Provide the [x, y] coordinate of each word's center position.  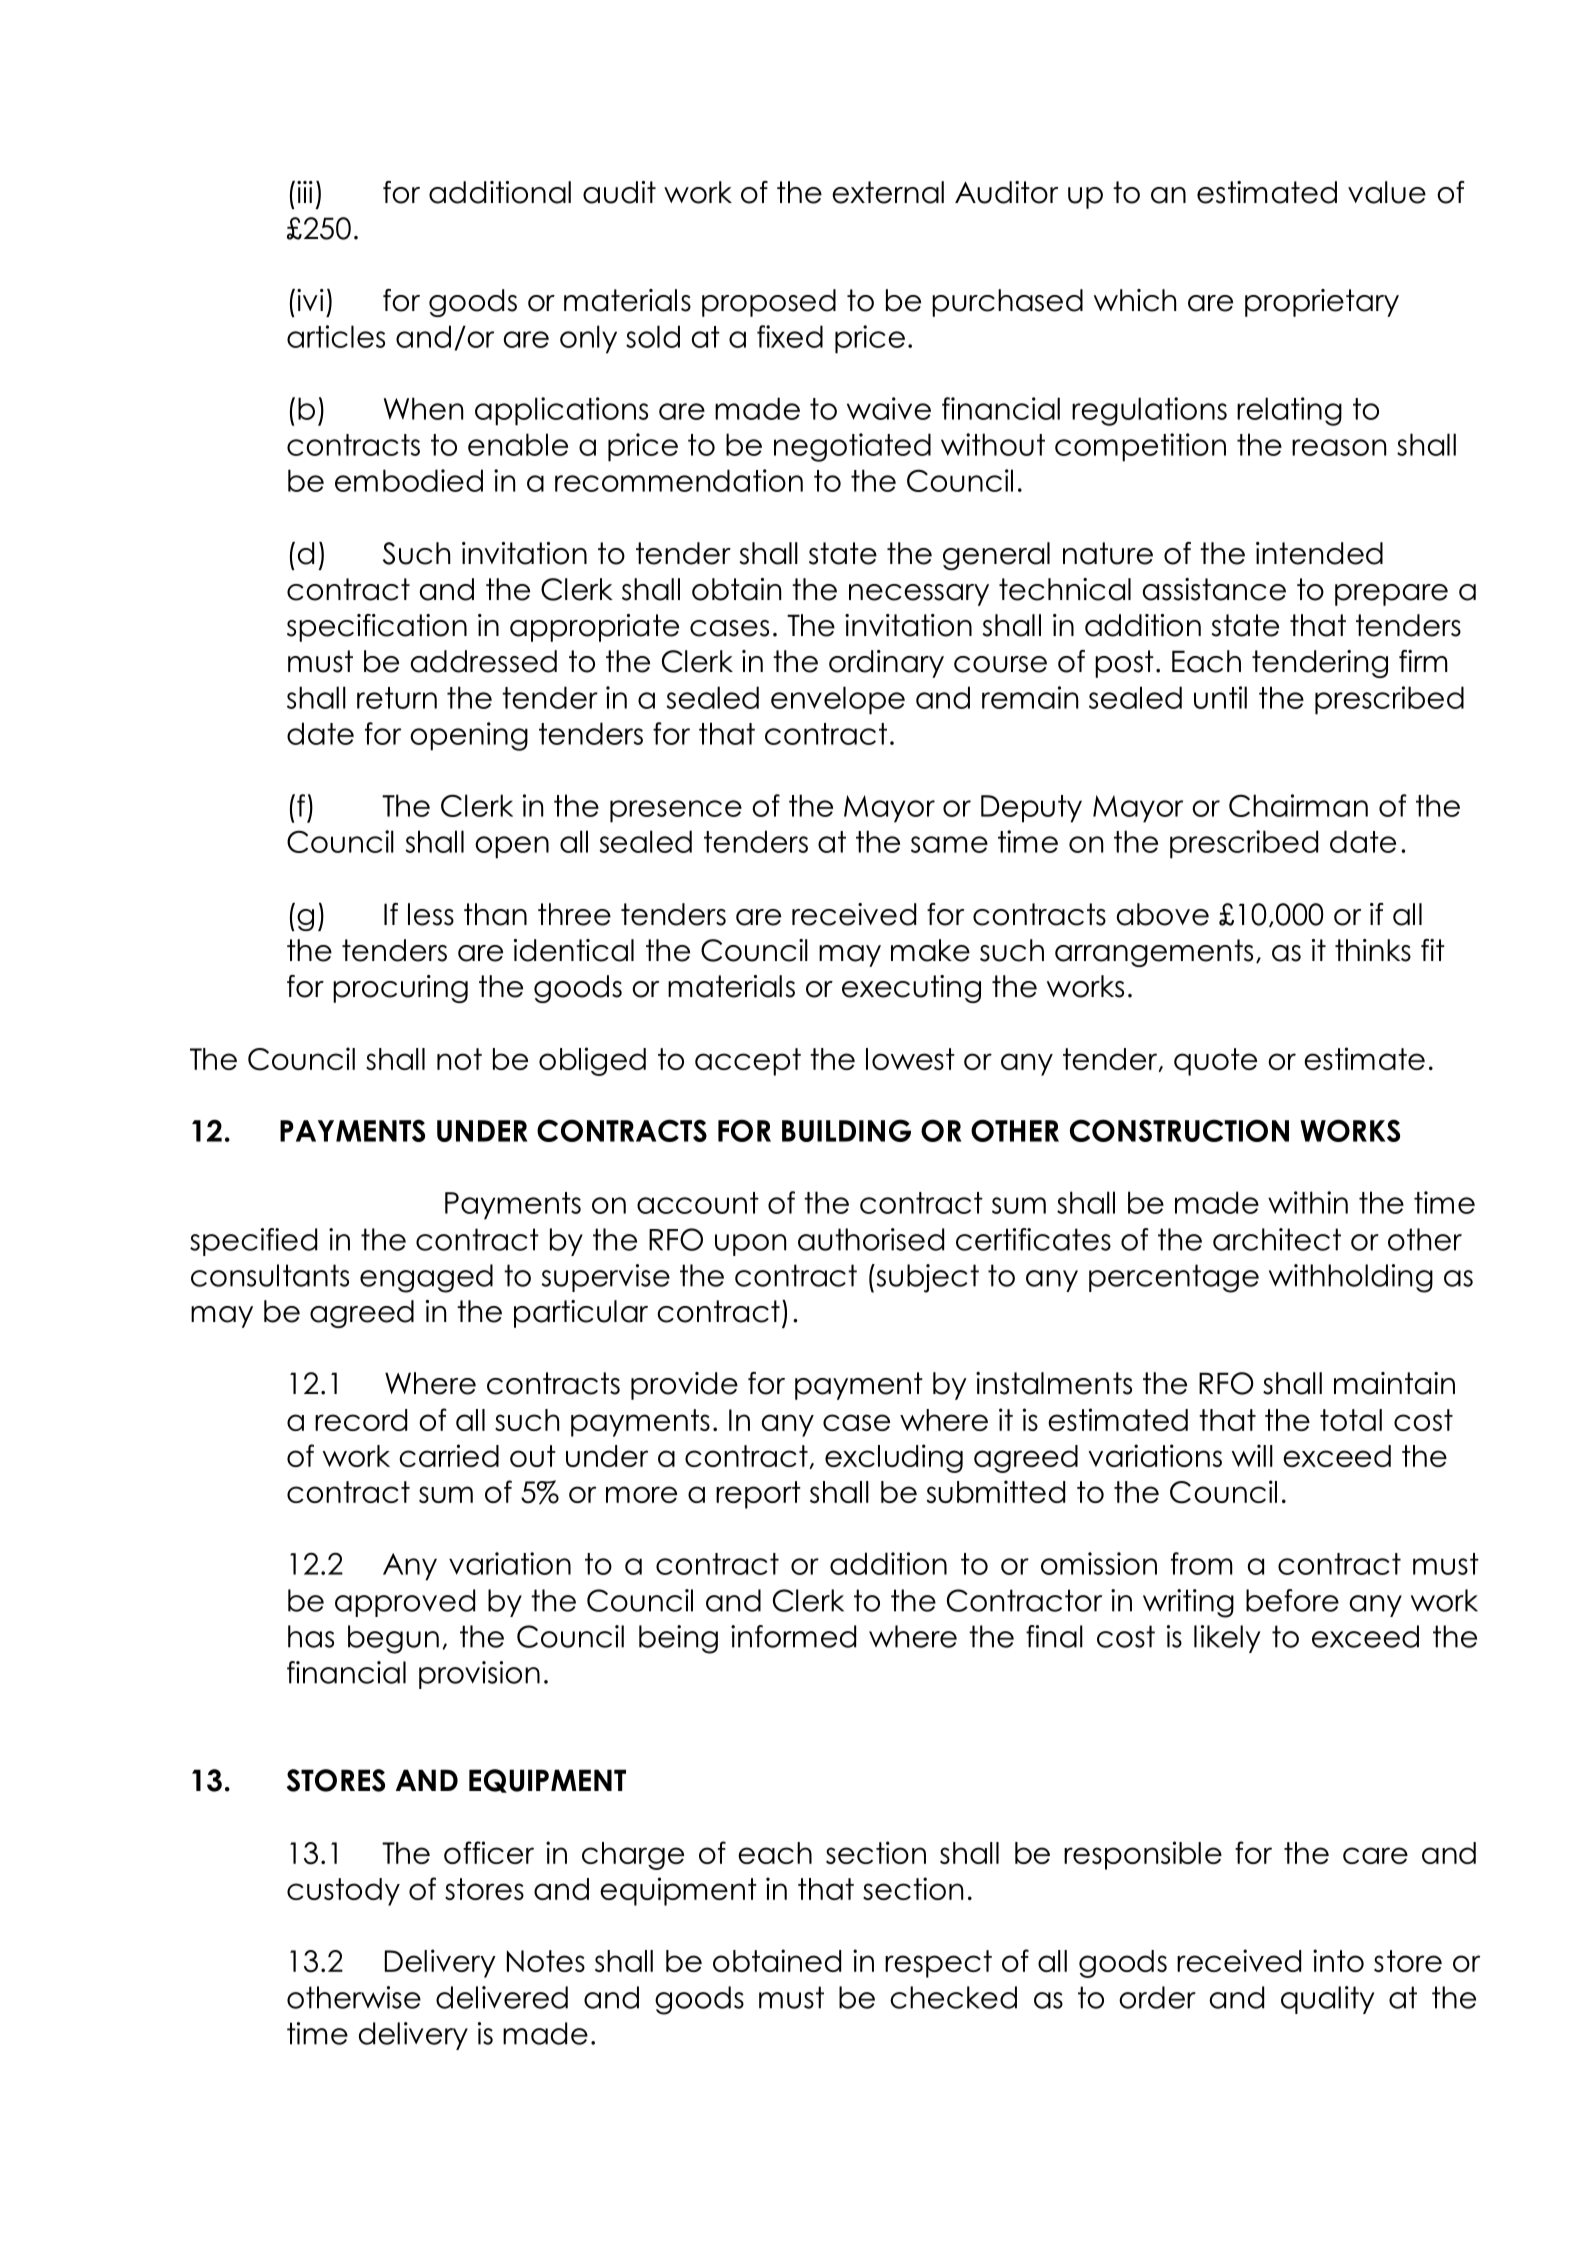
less [431, 914]
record [361, 1420]
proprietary [1322, 303]
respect [938, 1964]
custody [343, 1892]
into [1338, 1960]
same [949, 844]
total [1351, 1420]
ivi [310, 300]
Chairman [1298, 805]
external [888, 192]
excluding [894, 1458]
